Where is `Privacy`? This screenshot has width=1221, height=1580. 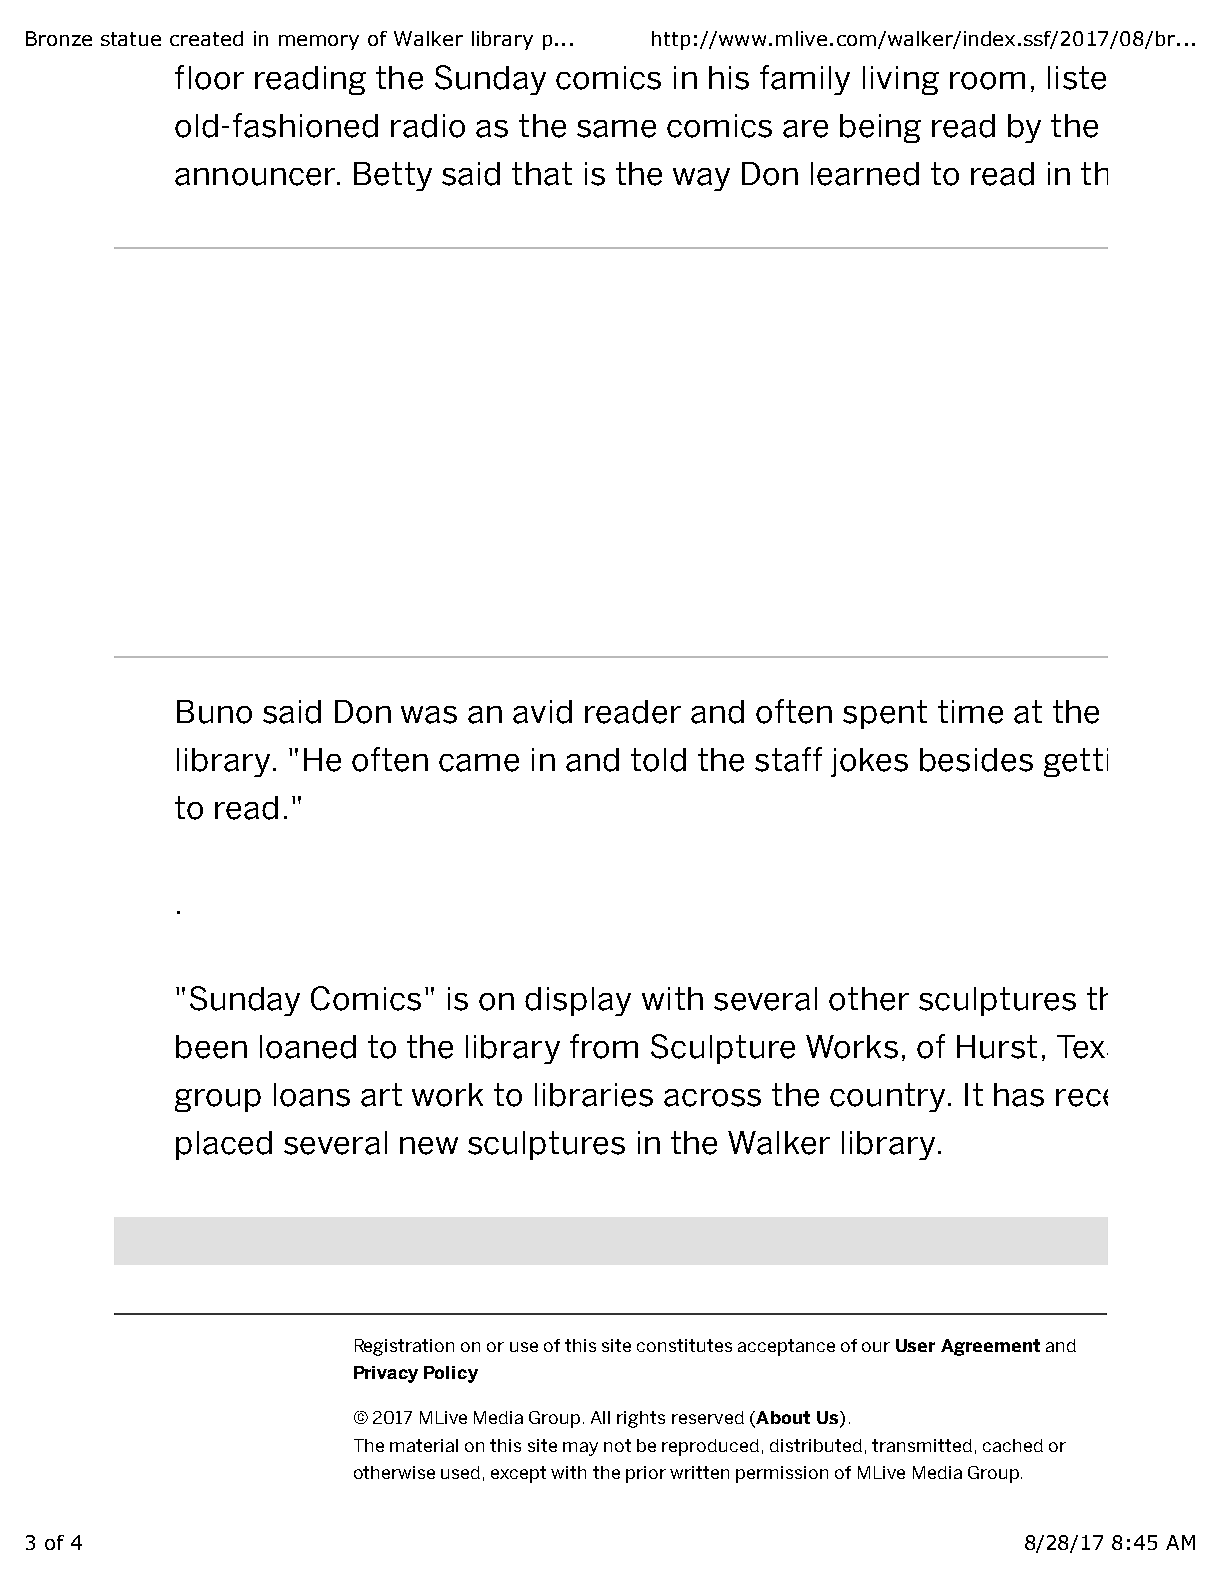 Privacy is located at coordinates (386, 1374).
